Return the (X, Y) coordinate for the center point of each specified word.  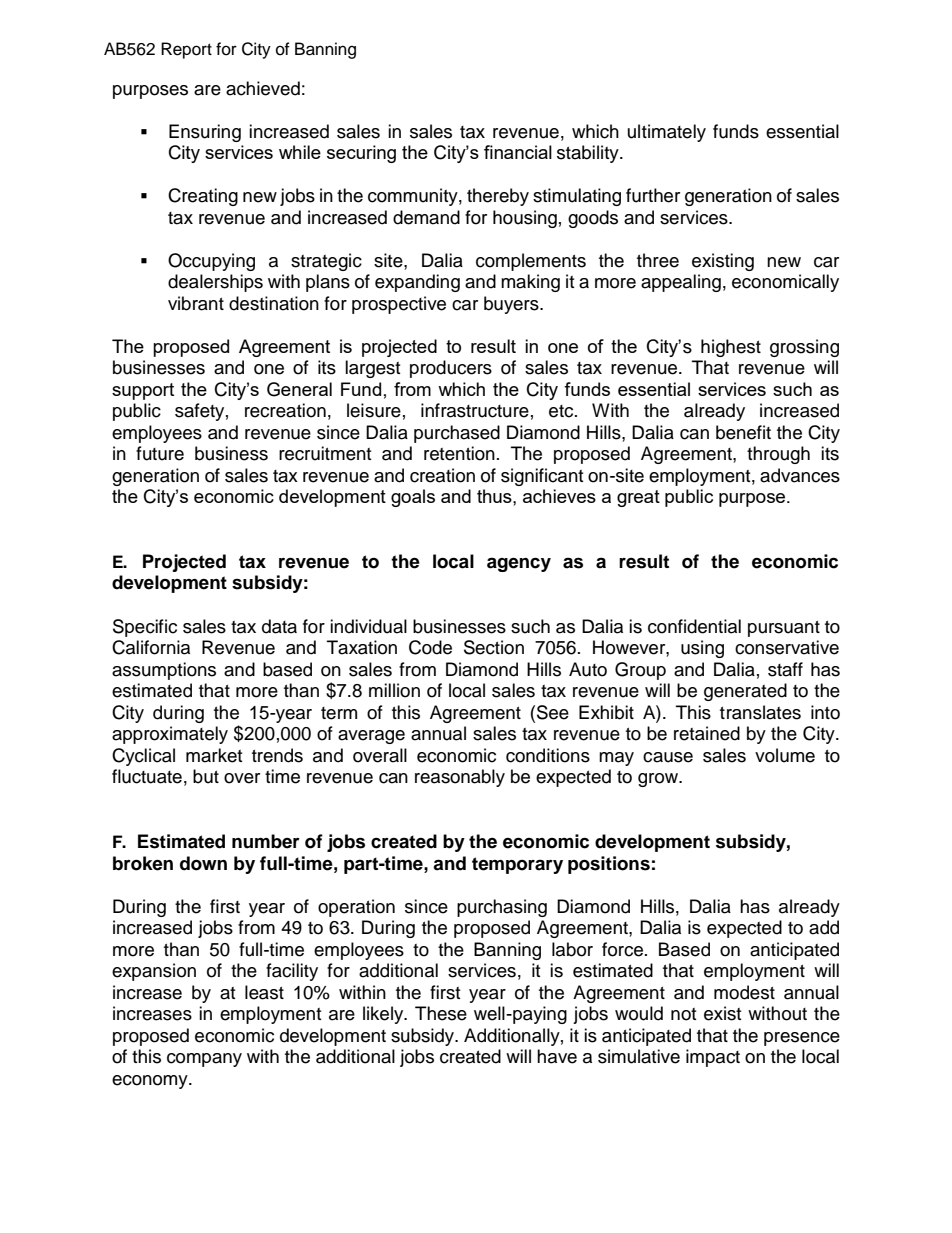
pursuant (784, 629)
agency (519, 564)
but (206, 776)
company (204, 1060)
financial (518, 152)
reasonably (460, 778)
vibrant (196, 303)
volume (785, 755)
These (441, 1013)
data (279, 626)
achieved (263, 88)
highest (731, 348)
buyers (512, 305)
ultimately (667, 133)
